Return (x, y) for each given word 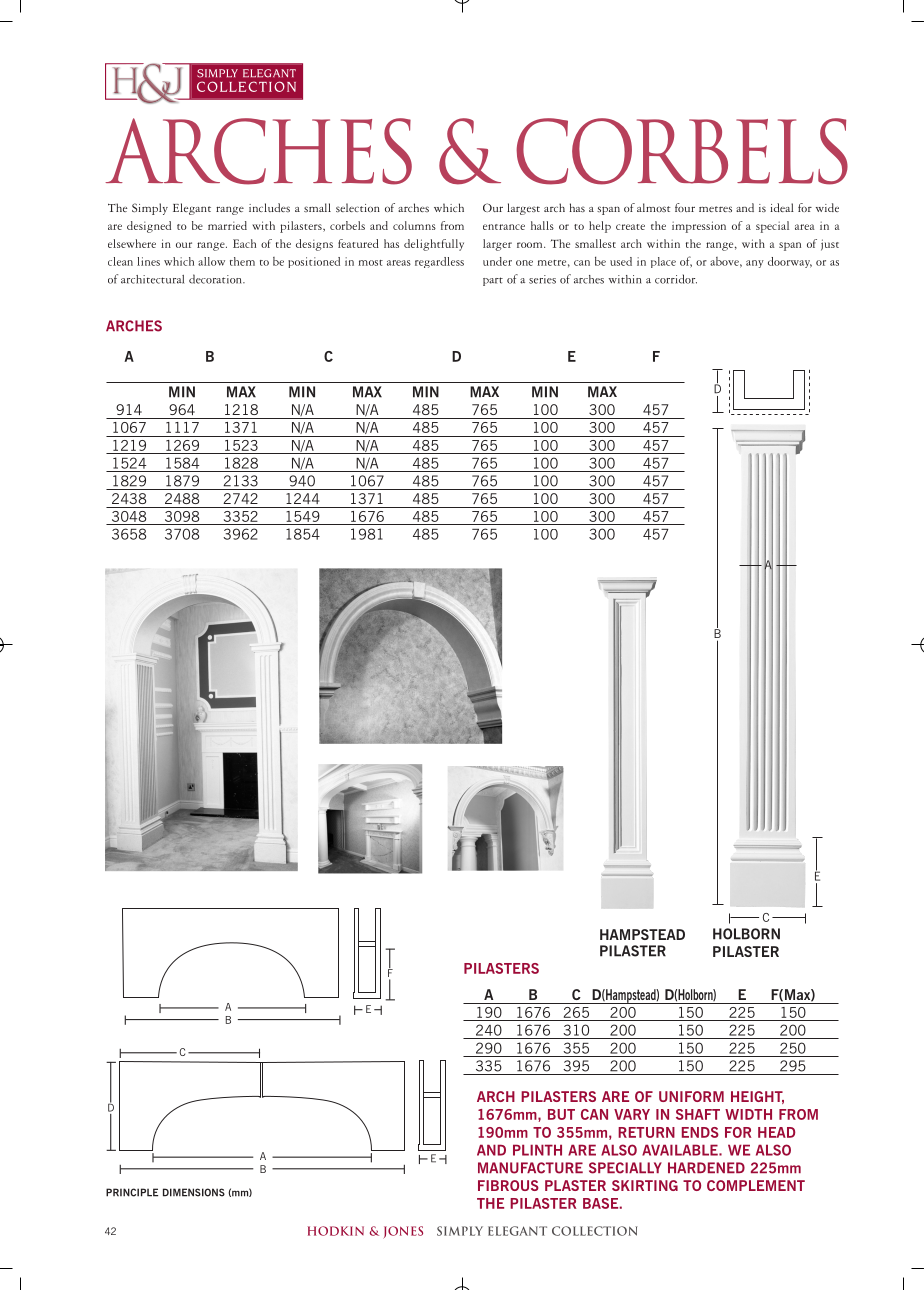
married (227, 225)
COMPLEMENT (756, 1185)
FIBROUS (508, 1185)
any (755, 264)
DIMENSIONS (194, 1192)
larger (497, 245)
